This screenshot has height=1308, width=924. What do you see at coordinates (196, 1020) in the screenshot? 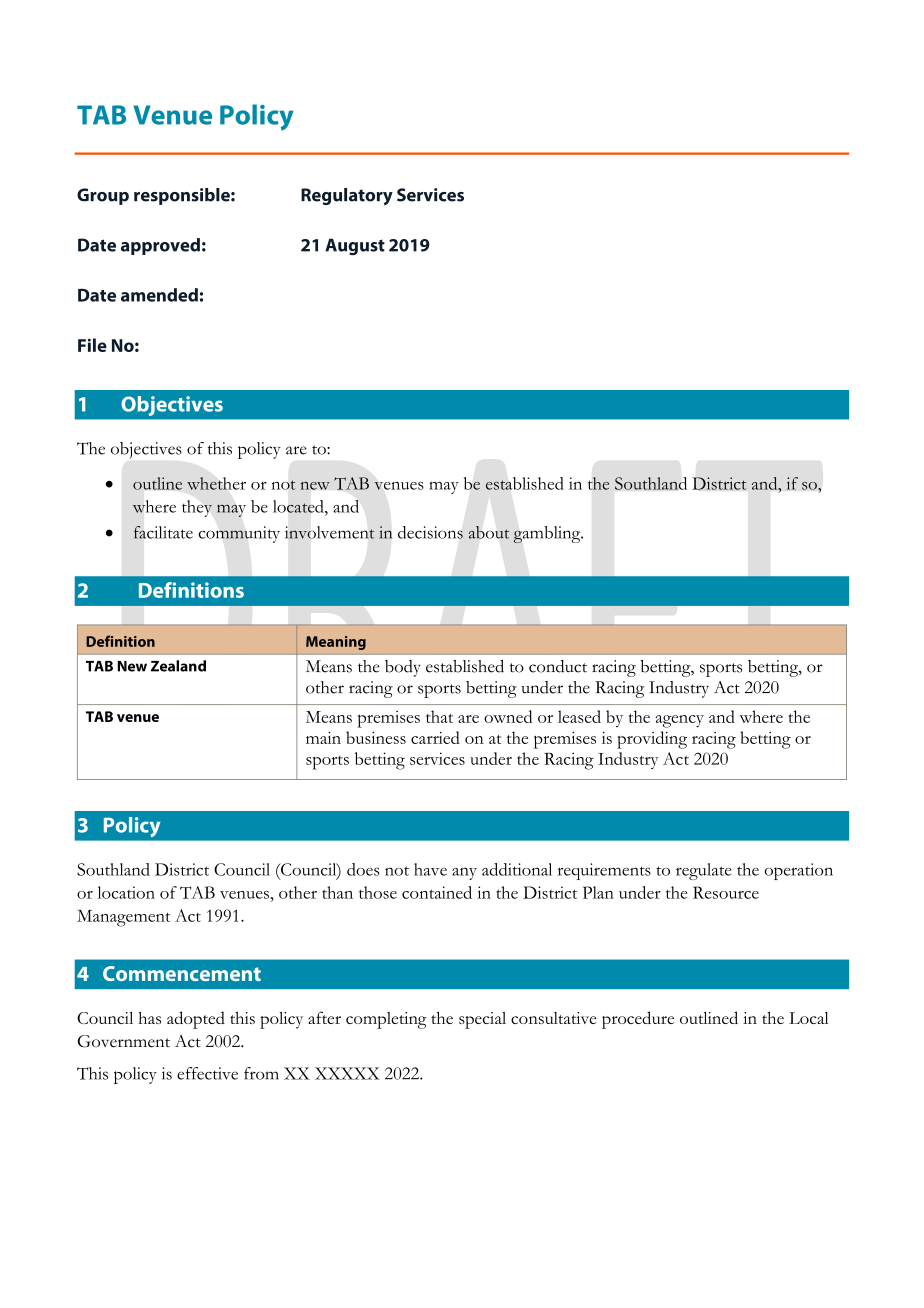
I see `adopted` at bounding box center [196, 1020].
